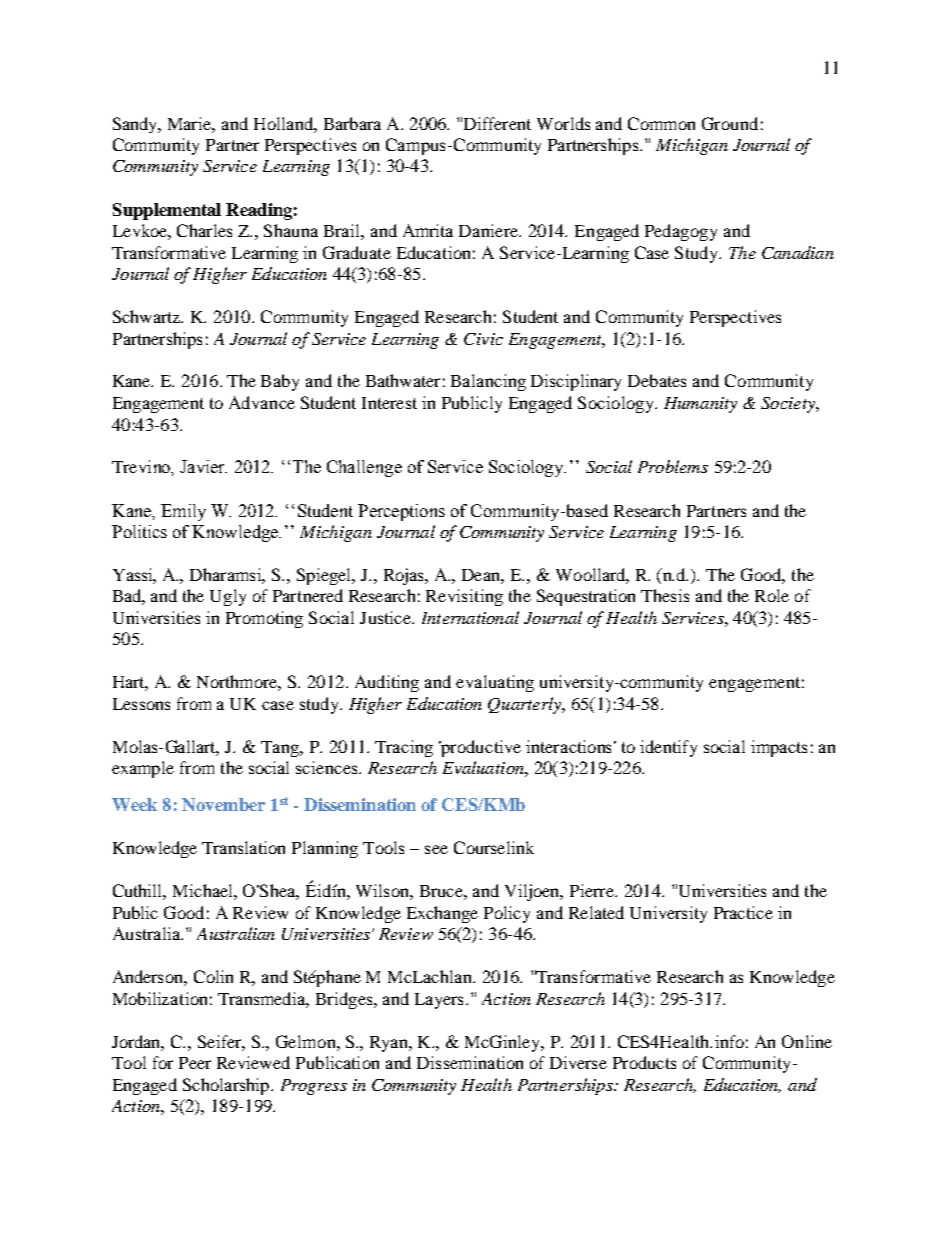 The height and width of the screenshot is (1233, 952). What do you see at coordinates (730, 123) in the screenshot?
I see `Ground` at bounding box center [730, 123].
